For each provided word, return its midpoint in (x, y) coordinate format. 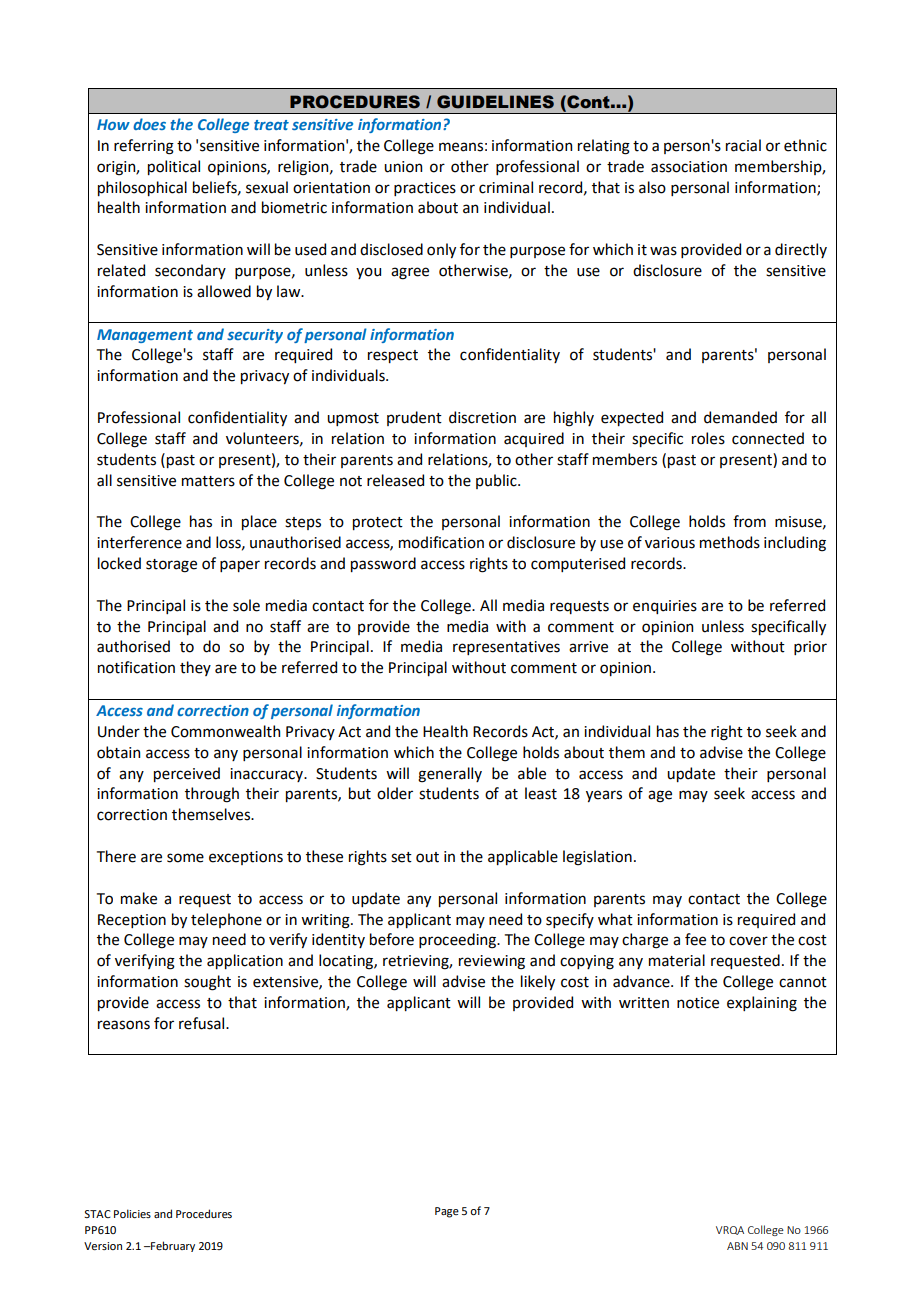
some (185, 858)
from (749, 521)
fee (695, 939)
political (174, 167)
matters (208, 481)
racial (743, 145)
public (497, 481)
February (172, 1246)
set (401, 857)
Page (447, 1212)
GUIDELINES (495, 102)
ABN (737, 1246)
